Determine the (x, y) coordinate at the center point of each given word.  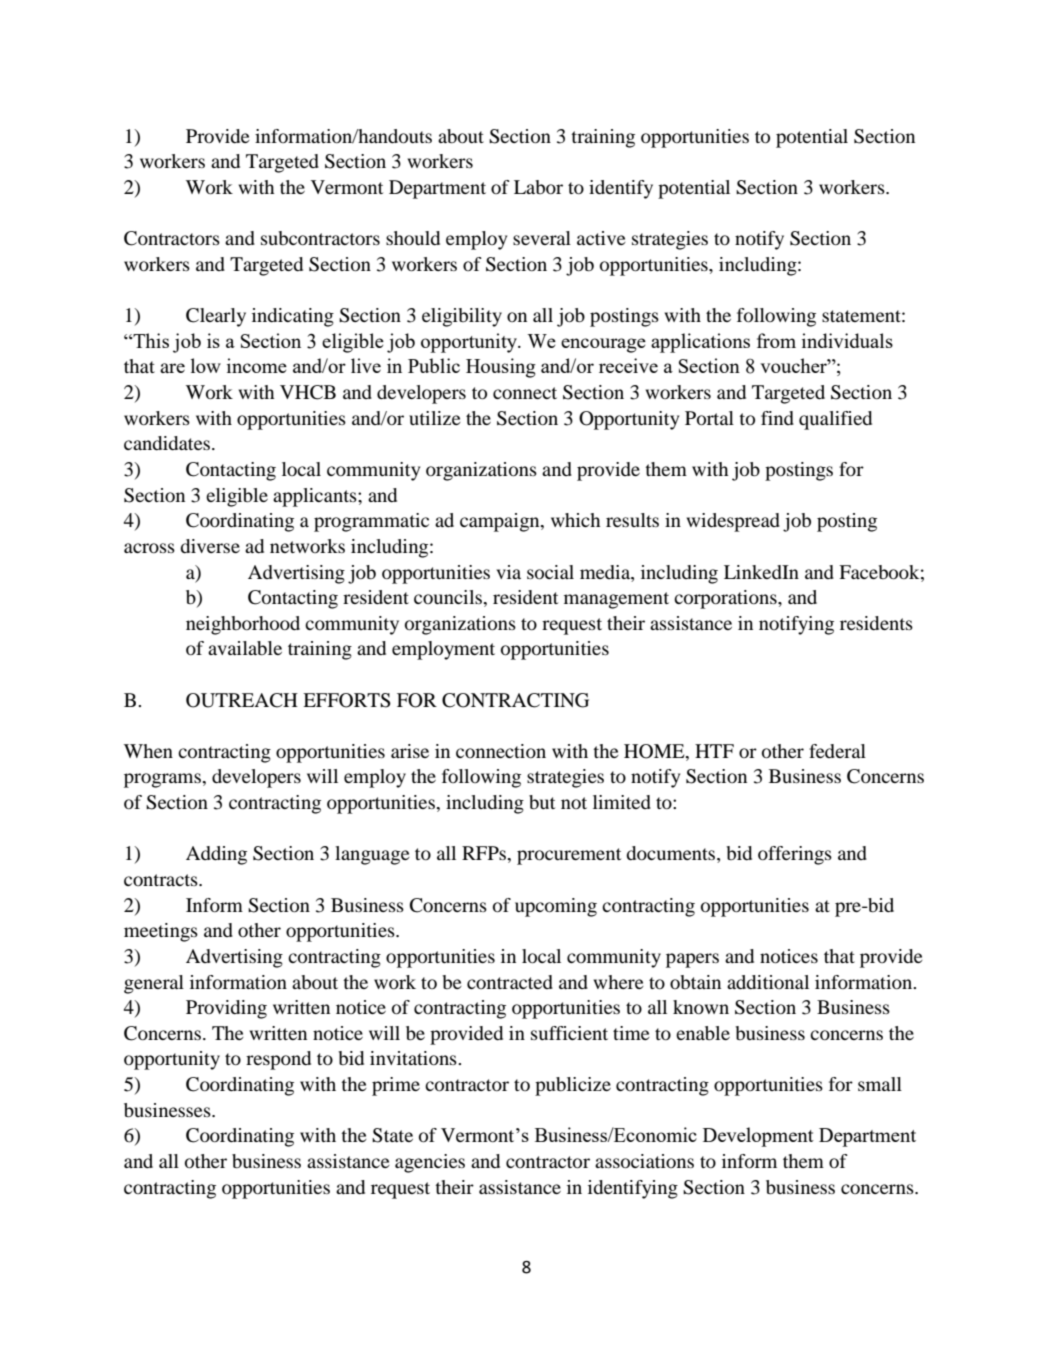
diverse (210, 546)
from (776, 340)
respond (278, 1060)
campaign (501, 522)
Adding (216, 855)
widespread (733, 522)
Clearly (216, 317)
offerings (795, 855)
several (542, 238)
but (542, 802)
